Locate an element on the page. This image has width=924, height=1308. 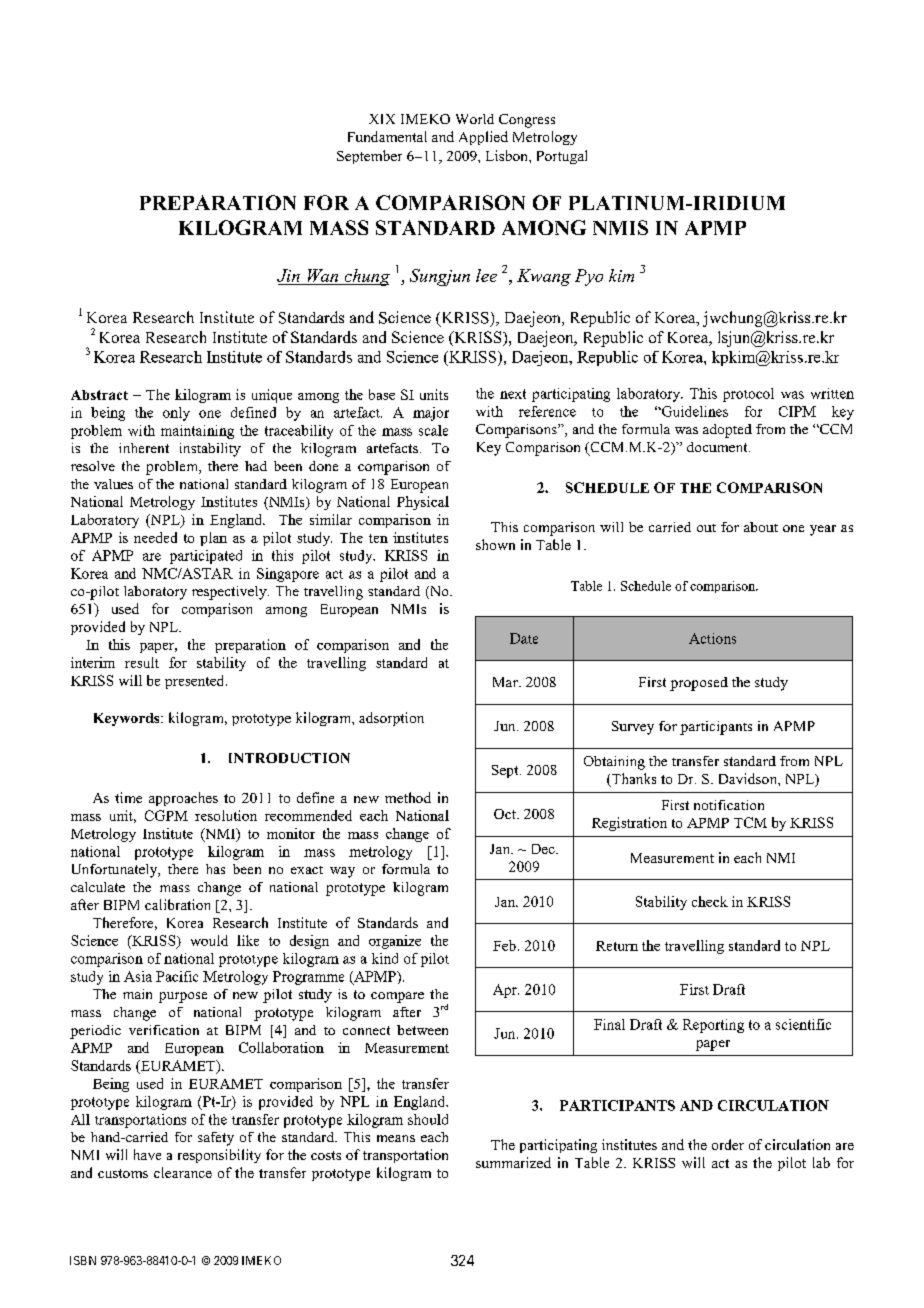
Applied is located at coordinates (483, 138).
